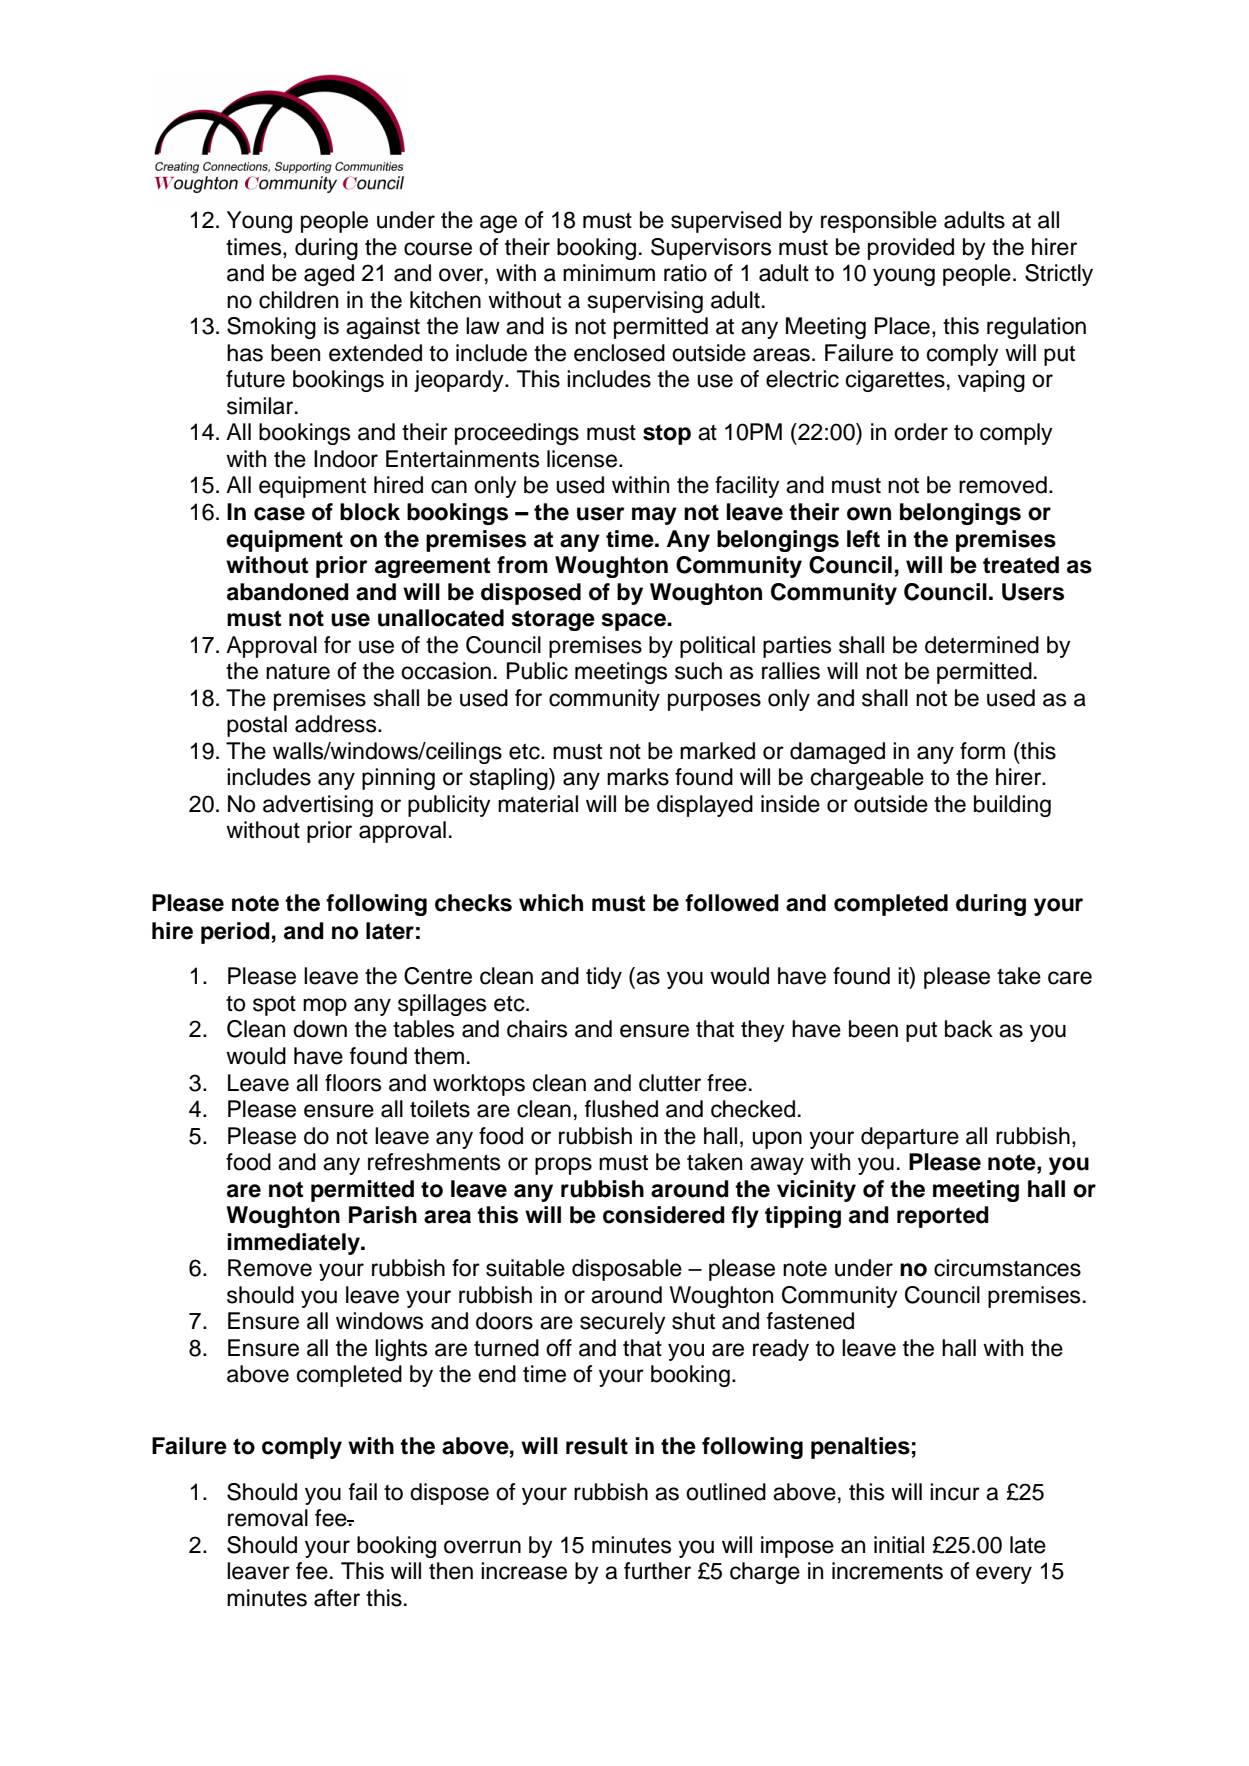 The width and height of the screenshot is (1249, 1766). What do you see at coordinates (664, 1215) in the screenshot?
I see `considered` at bounding box center [664, 1215].
